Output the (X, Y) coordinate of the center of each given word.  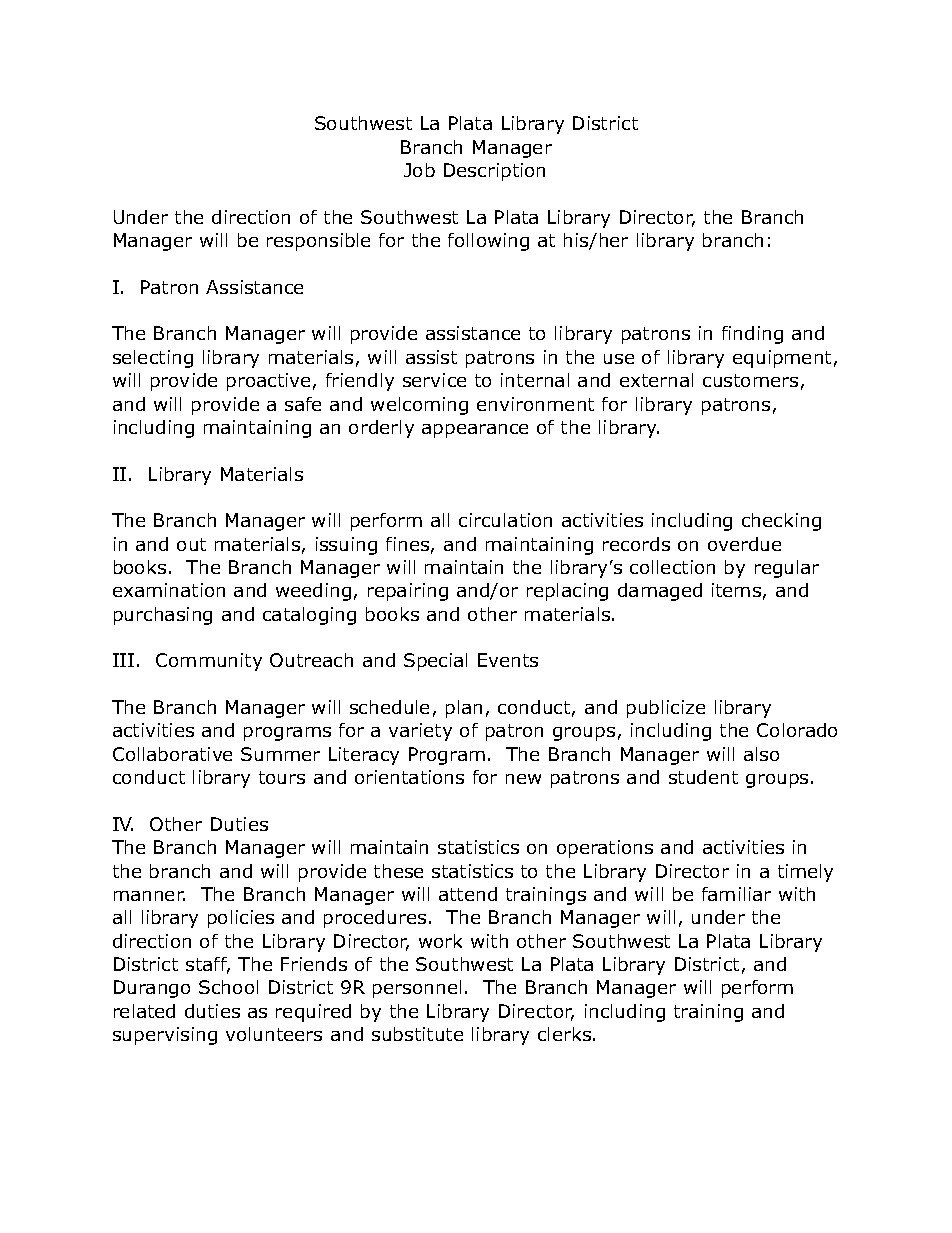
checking (781, 522)
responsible (318, 242)
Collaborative (172, 754)
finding (752, 335)
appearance (475, 431)
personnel (417, 989)
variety (420, 732)
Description (494, 172)
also (761, 754)
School (228, 987)
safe (303, 404)
